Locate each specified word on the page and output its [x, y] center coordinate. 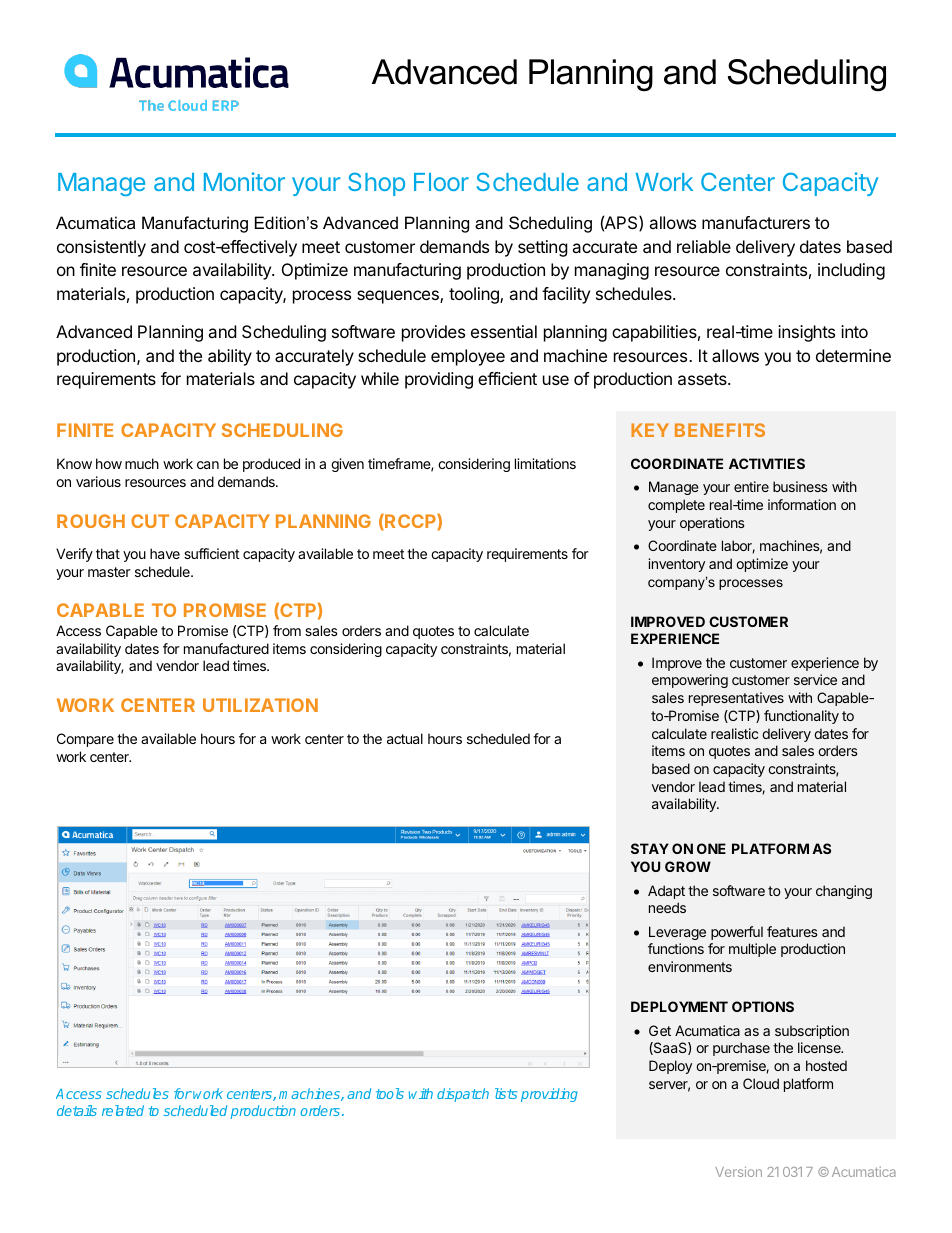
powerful [737, 933]
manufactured [226, 648]
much [142, 463]
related [123, 1110]
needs [667, 907]
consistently [101, 248]
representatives [736, 699]
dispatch [463, 1095]
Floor [441, 182]
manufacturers [756, 222]
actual [405, 738]
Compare [85, 740]
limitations [545, 463]
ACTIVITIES [767, 463]
